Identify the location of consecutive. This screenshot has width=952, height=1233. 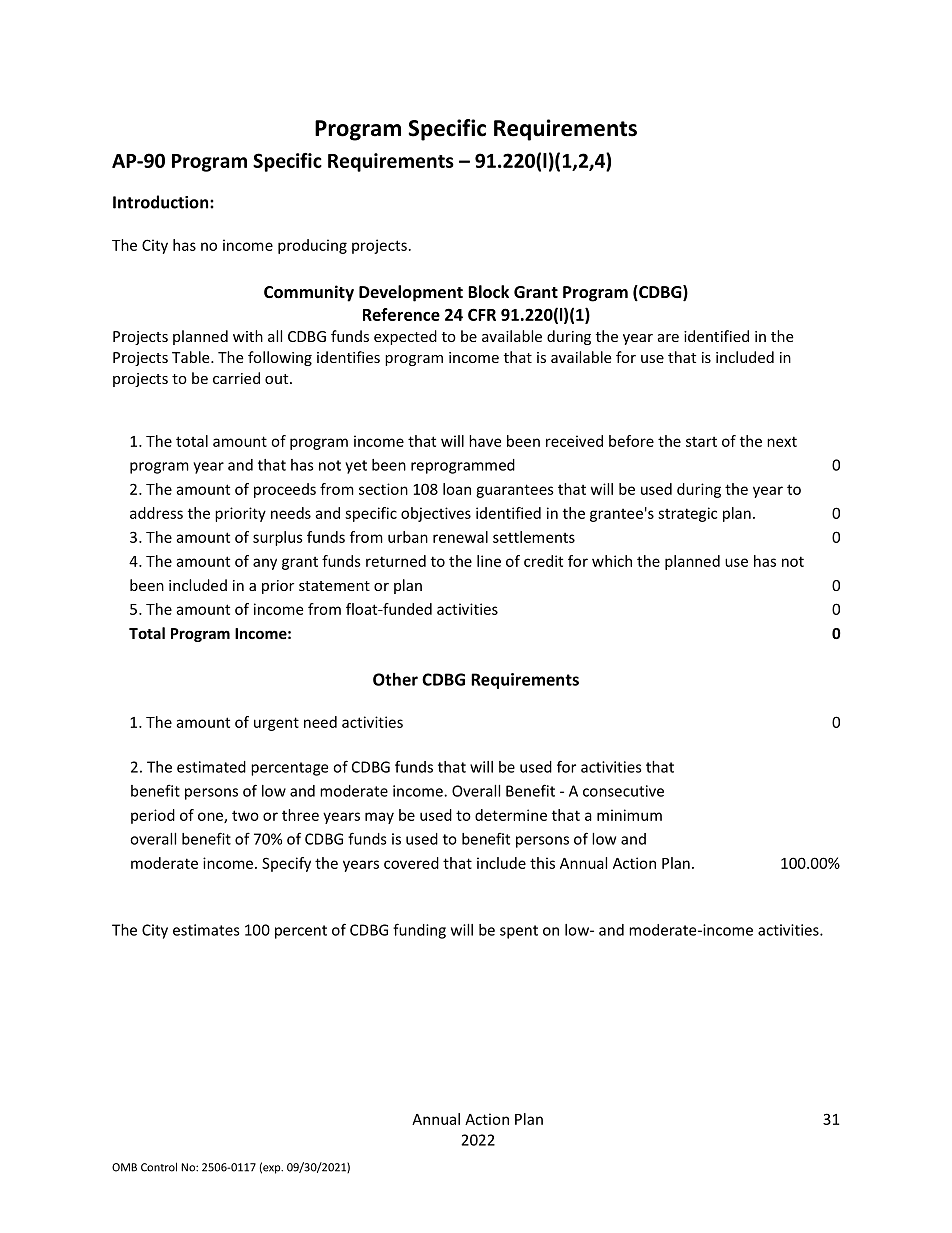
(623, 791).
